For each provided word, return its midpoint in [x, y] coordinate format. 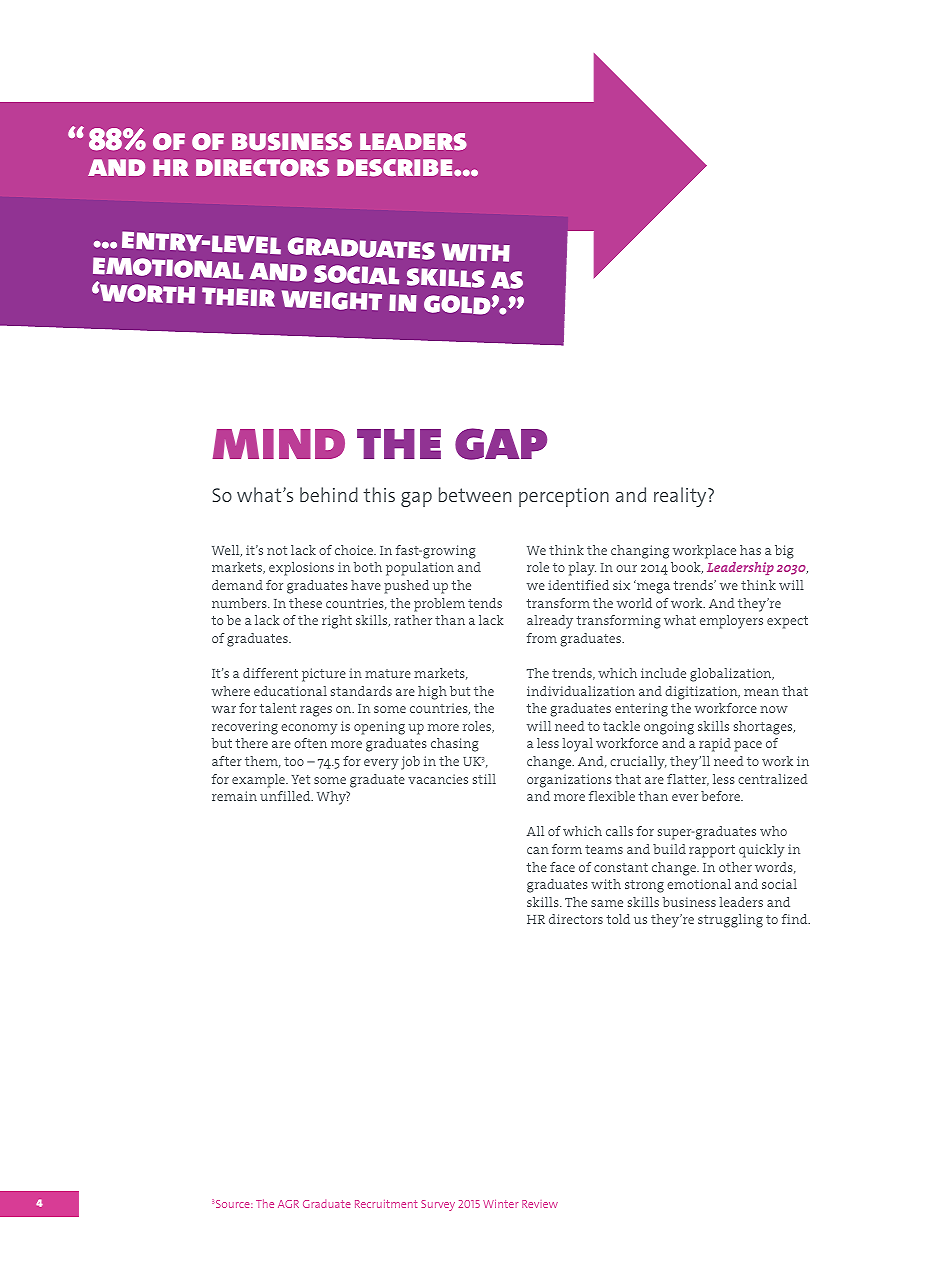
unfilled [286, 796]
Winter [500, 1204]
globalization [732, 675]
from [541, 638]
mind [279, 444]
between [475, 494]
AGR [288, 1204]
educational [290, 691]
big [784, 552]
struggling [730, 921]
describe [396, 168]
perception [564, 497]
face [562, 867]
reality [681, 497]
